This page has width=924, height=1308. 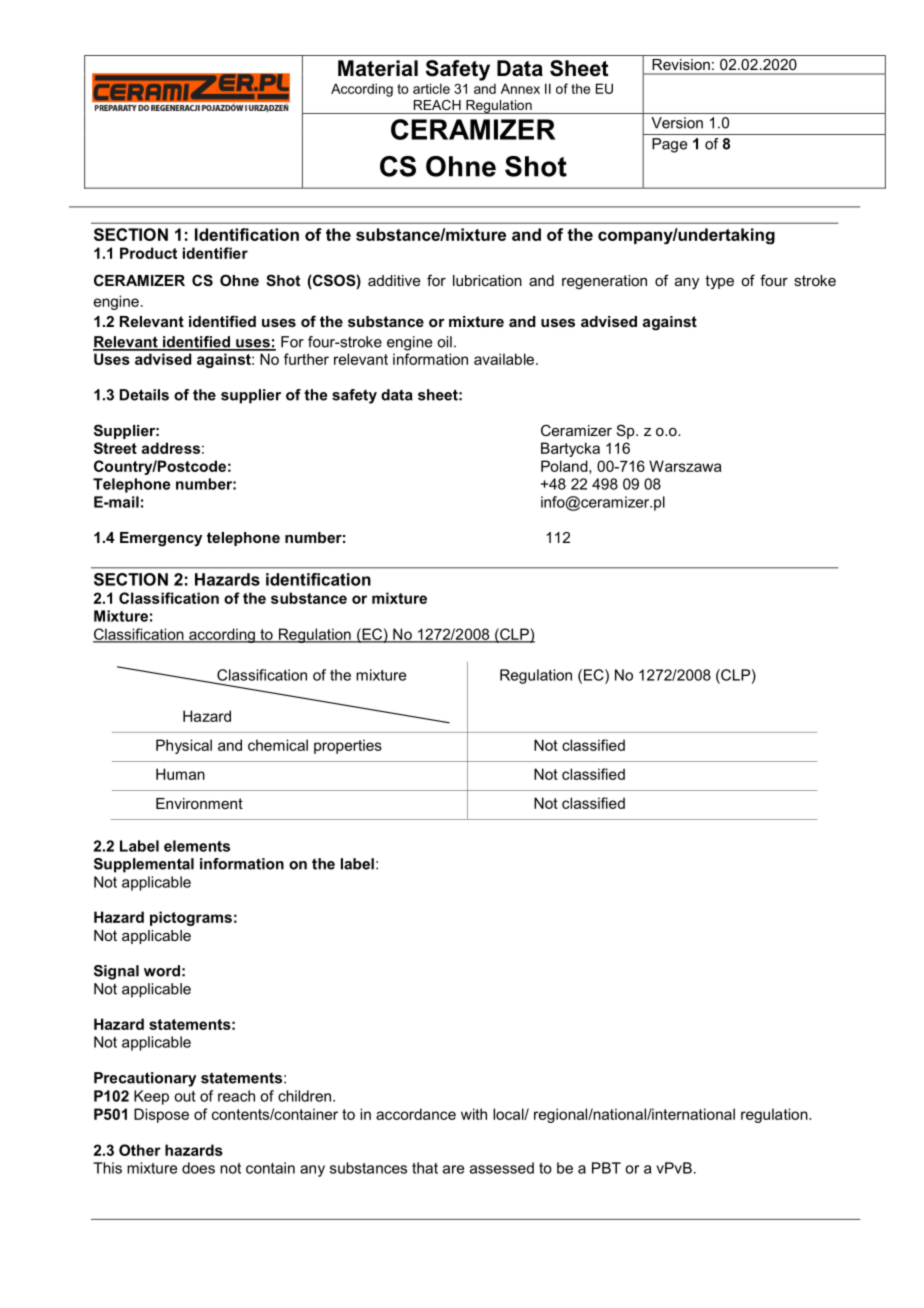 What do you see at coordinates (161, 1115) in the page?
I see `Dispose` at bounding box center [161, 1115].
